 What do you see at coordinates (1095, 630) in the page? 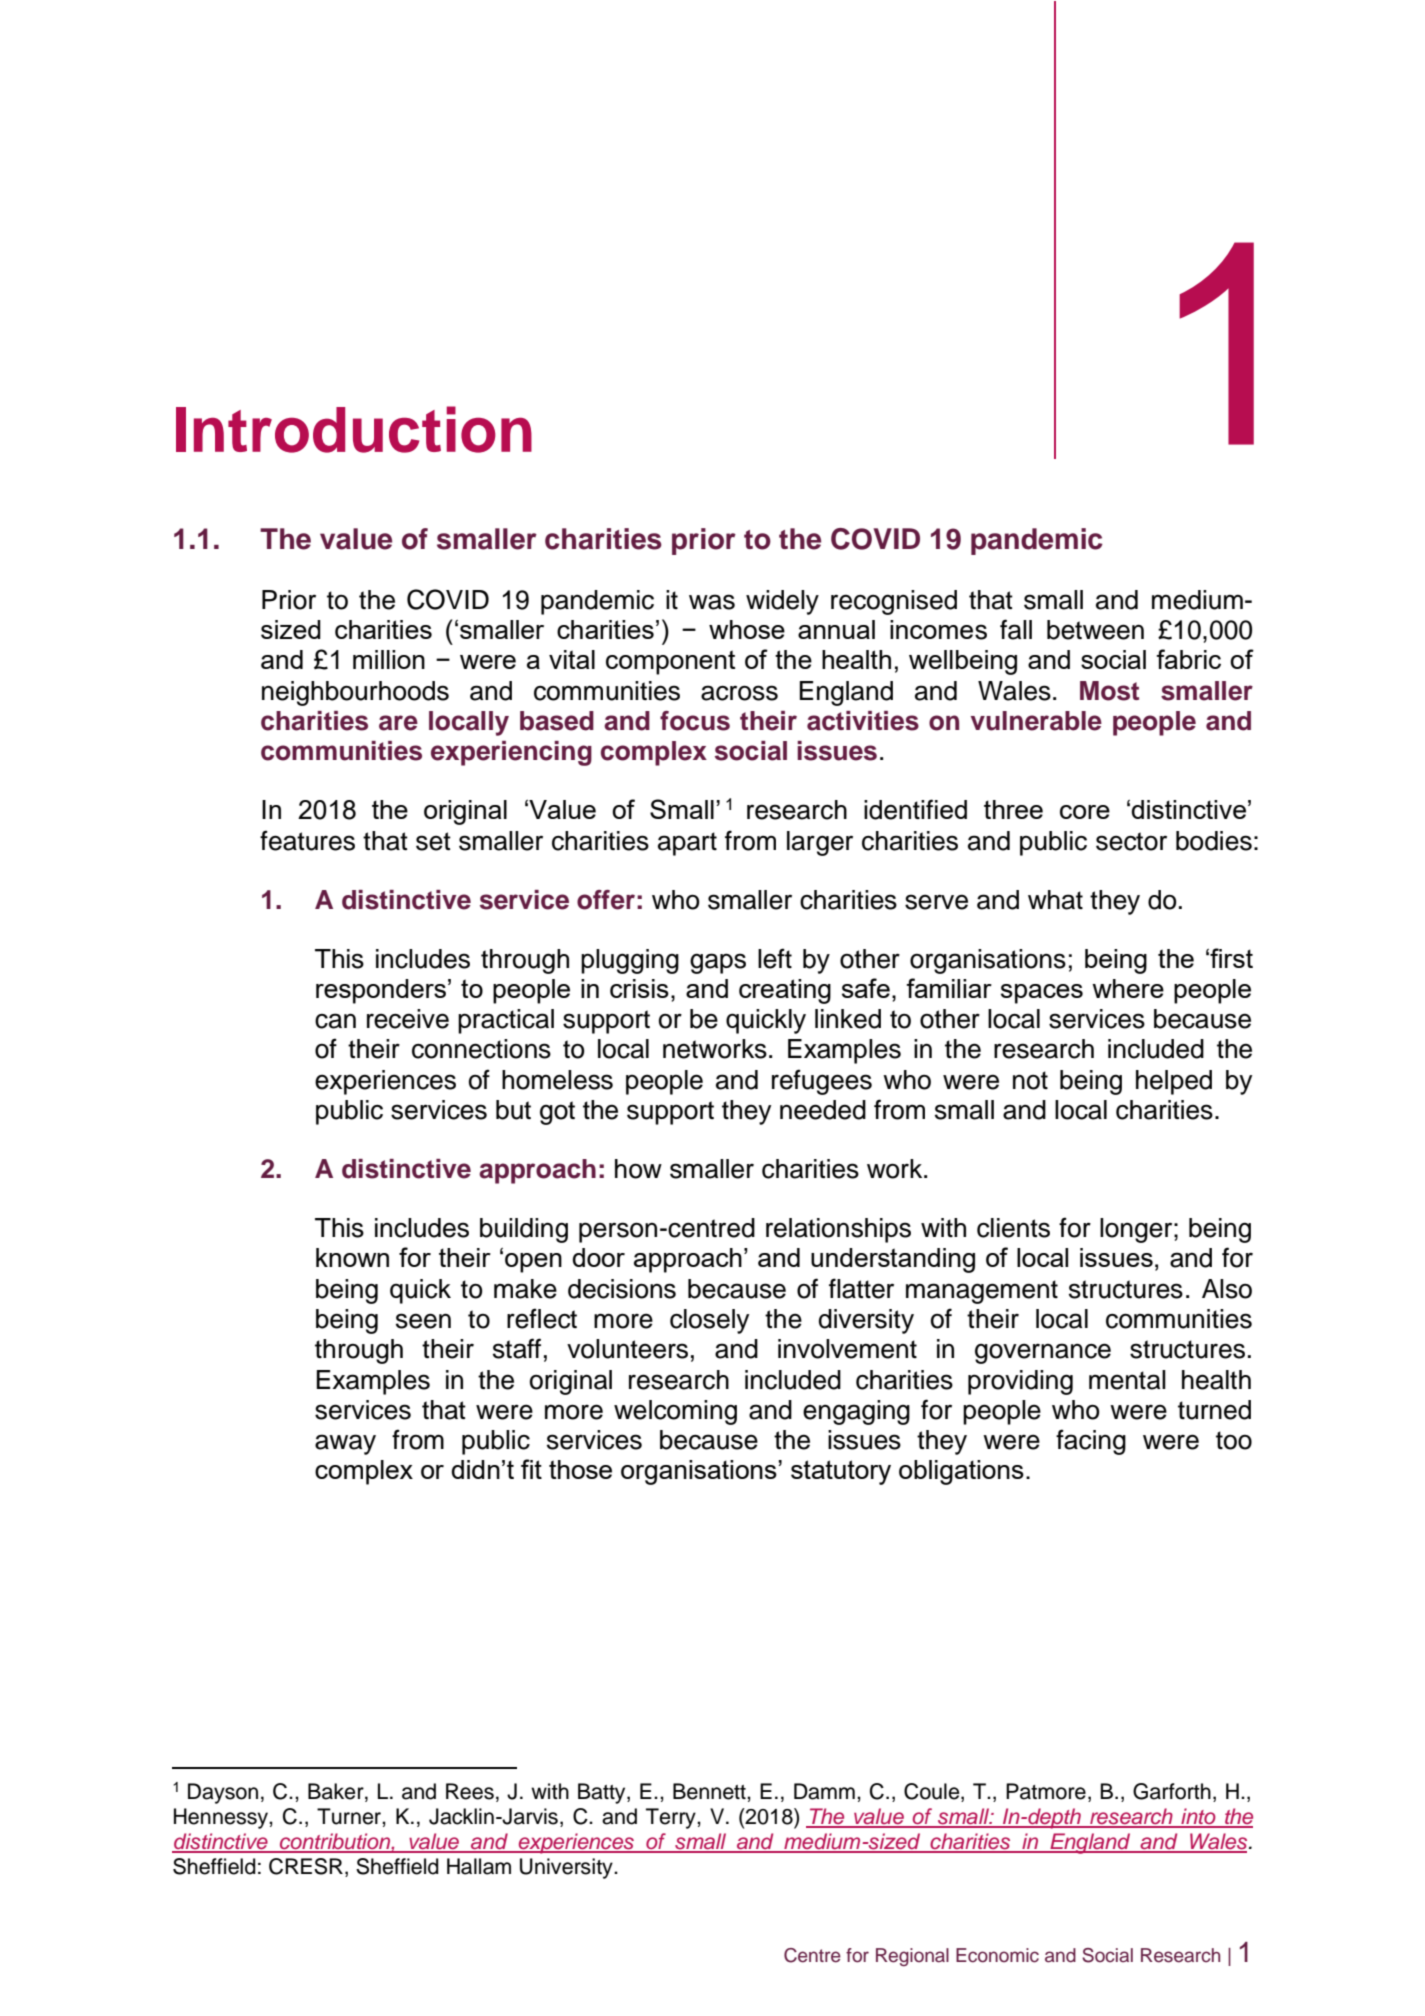
I see `between` at bounding box center [1095, 630].
